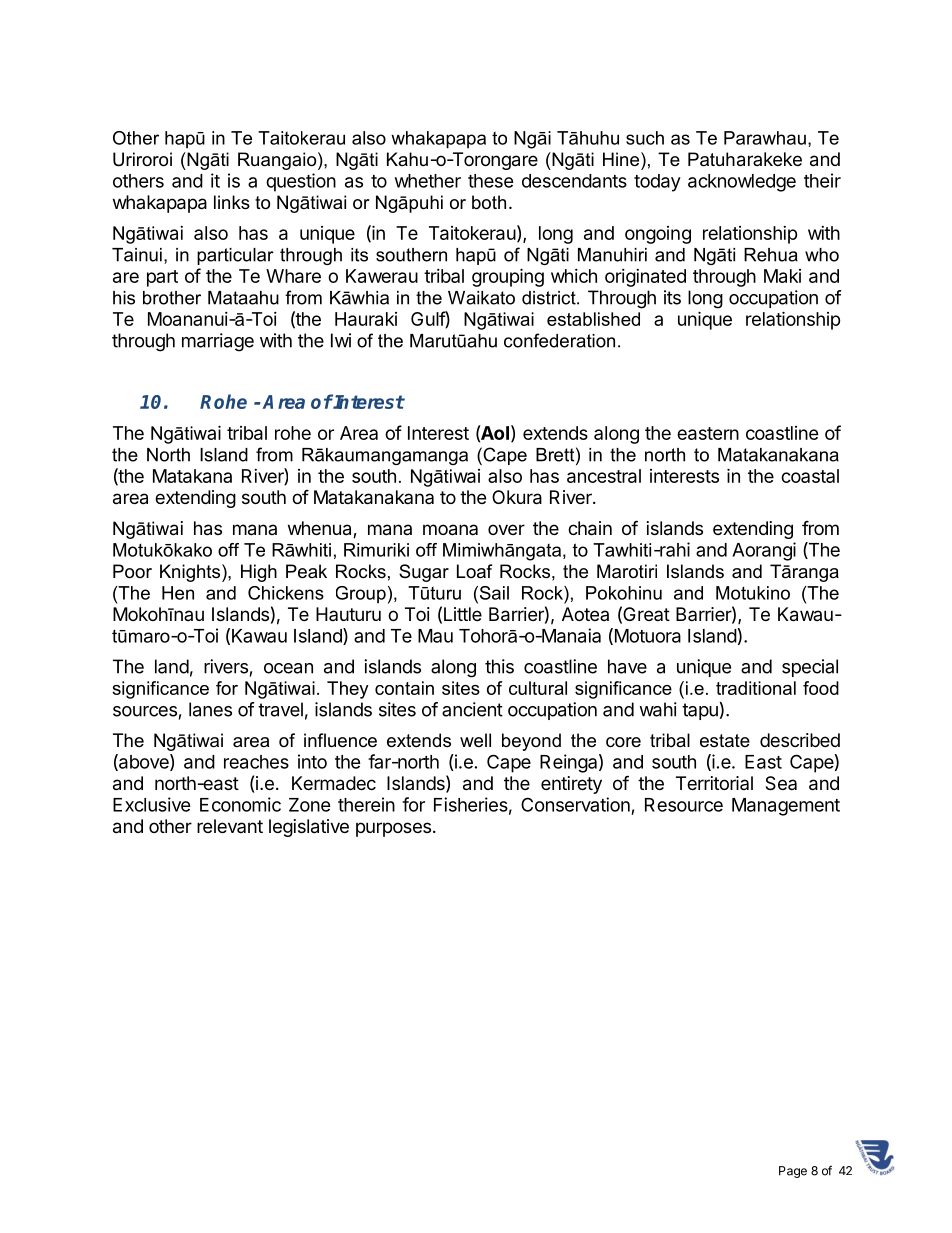 Image resolution: width=952 pixels, height=1233 pixels. Describe the element at coordinates (499, 666) in the image. I see `this` at that location.
